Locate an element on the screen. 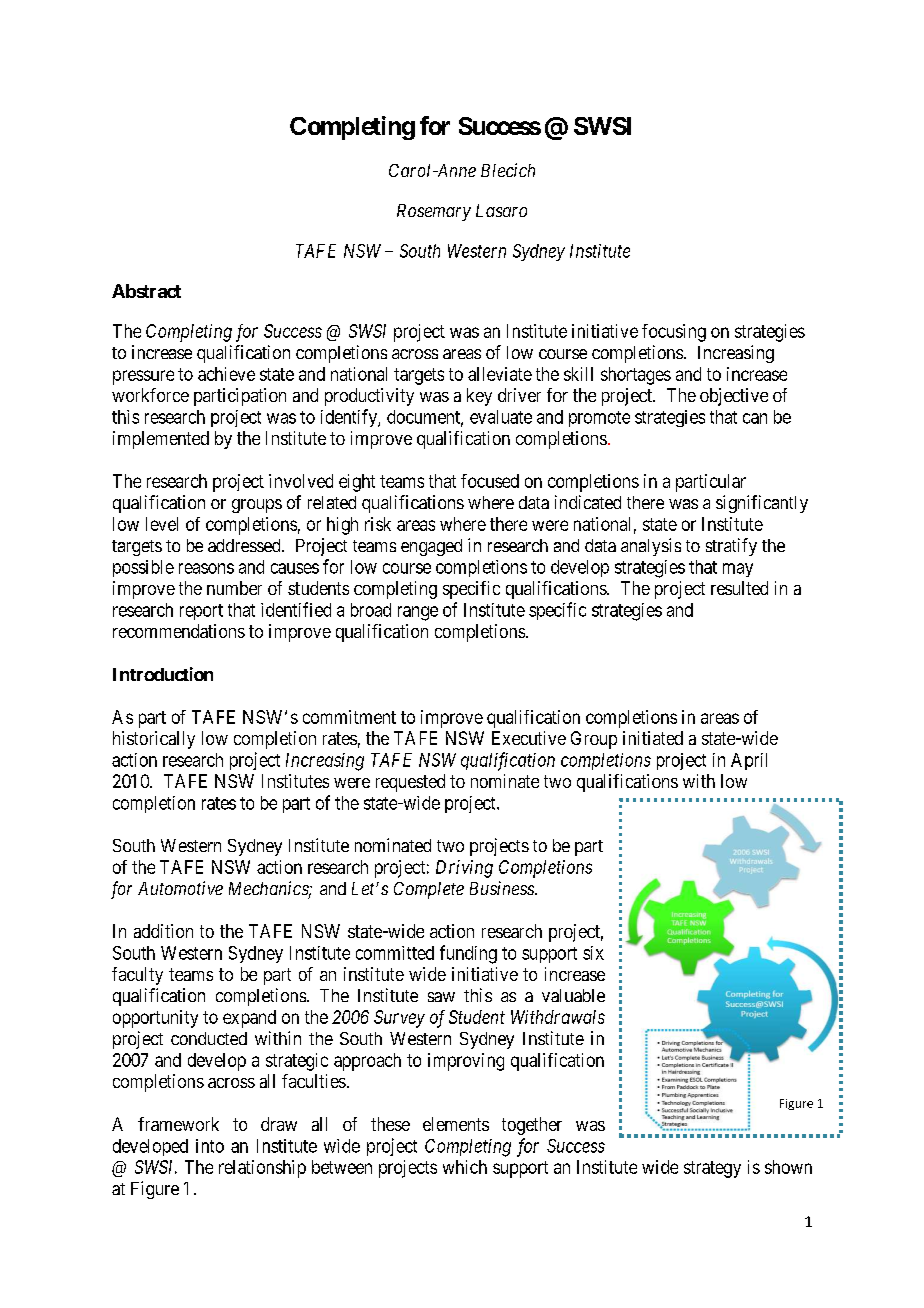 The width and height of the screenshot is (924, 1308). focusing is located at coordinates (674, 333).
